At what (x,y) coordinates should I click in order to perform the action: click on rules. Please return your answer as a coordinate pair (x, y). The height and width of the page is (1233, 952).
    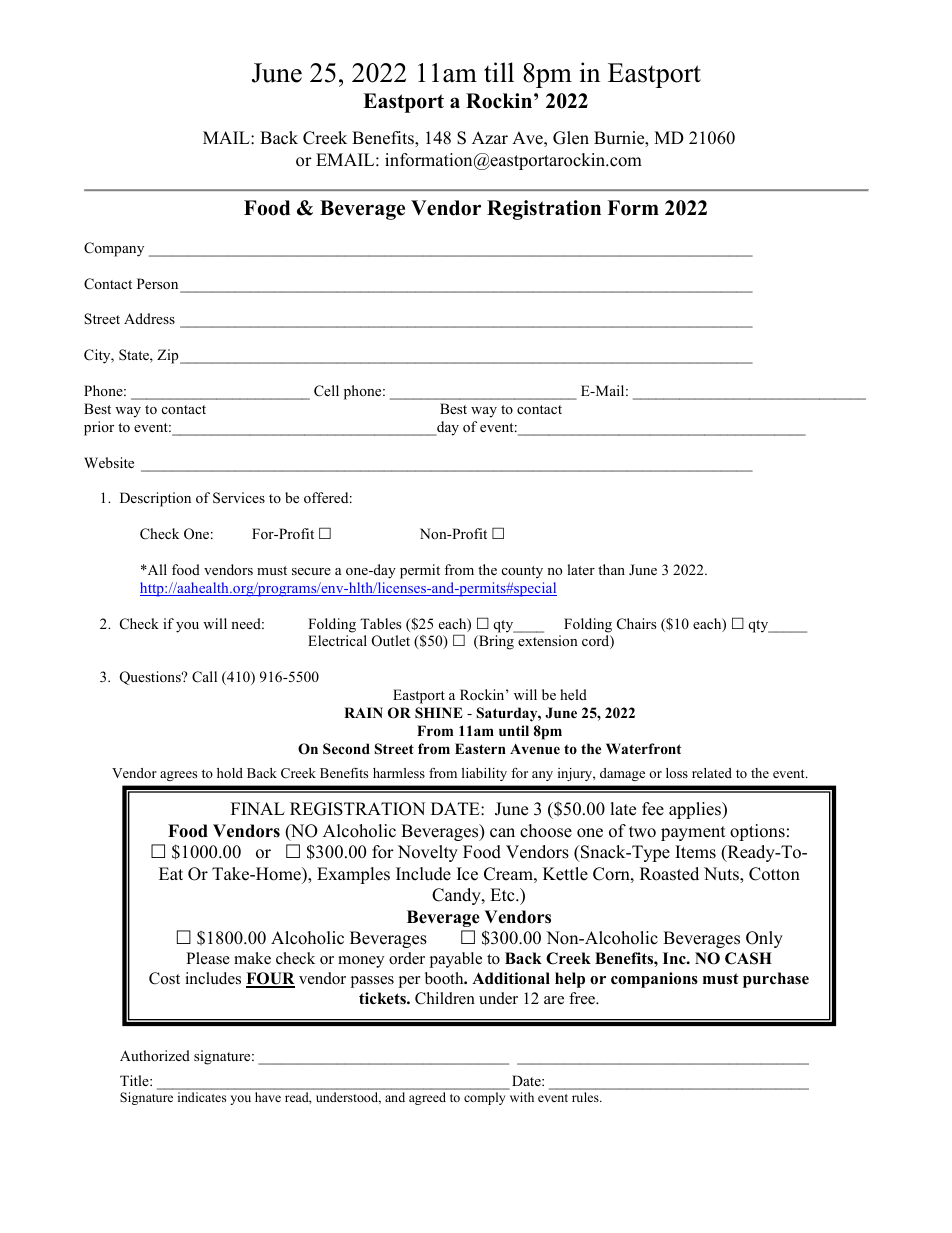
    Looking at the image, I should click on (586, 1097).
